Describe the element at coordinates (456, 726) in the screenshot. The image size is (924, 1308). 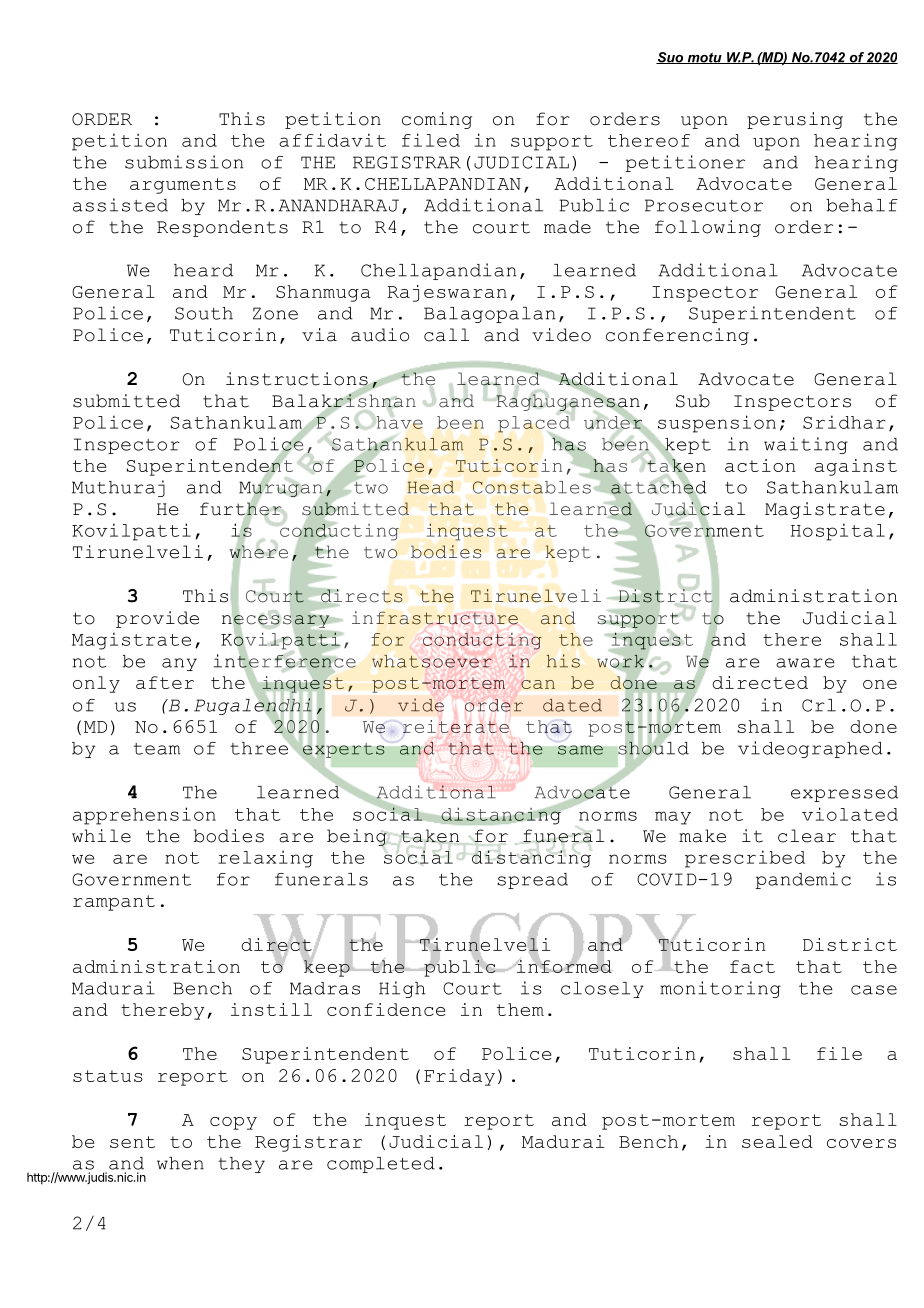
I see `reiterate` at that location.
